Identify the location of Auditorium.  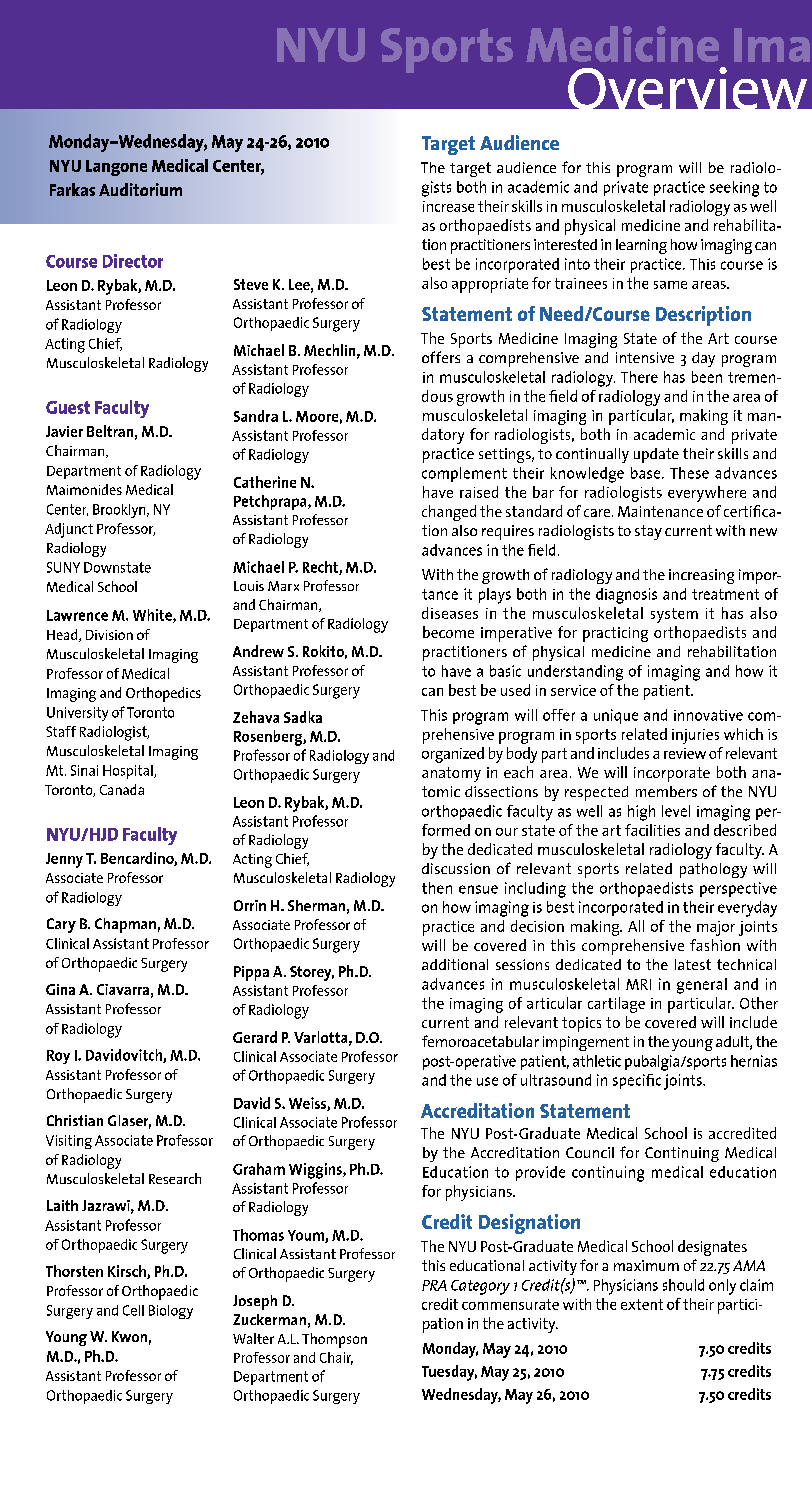
(140, 189).
